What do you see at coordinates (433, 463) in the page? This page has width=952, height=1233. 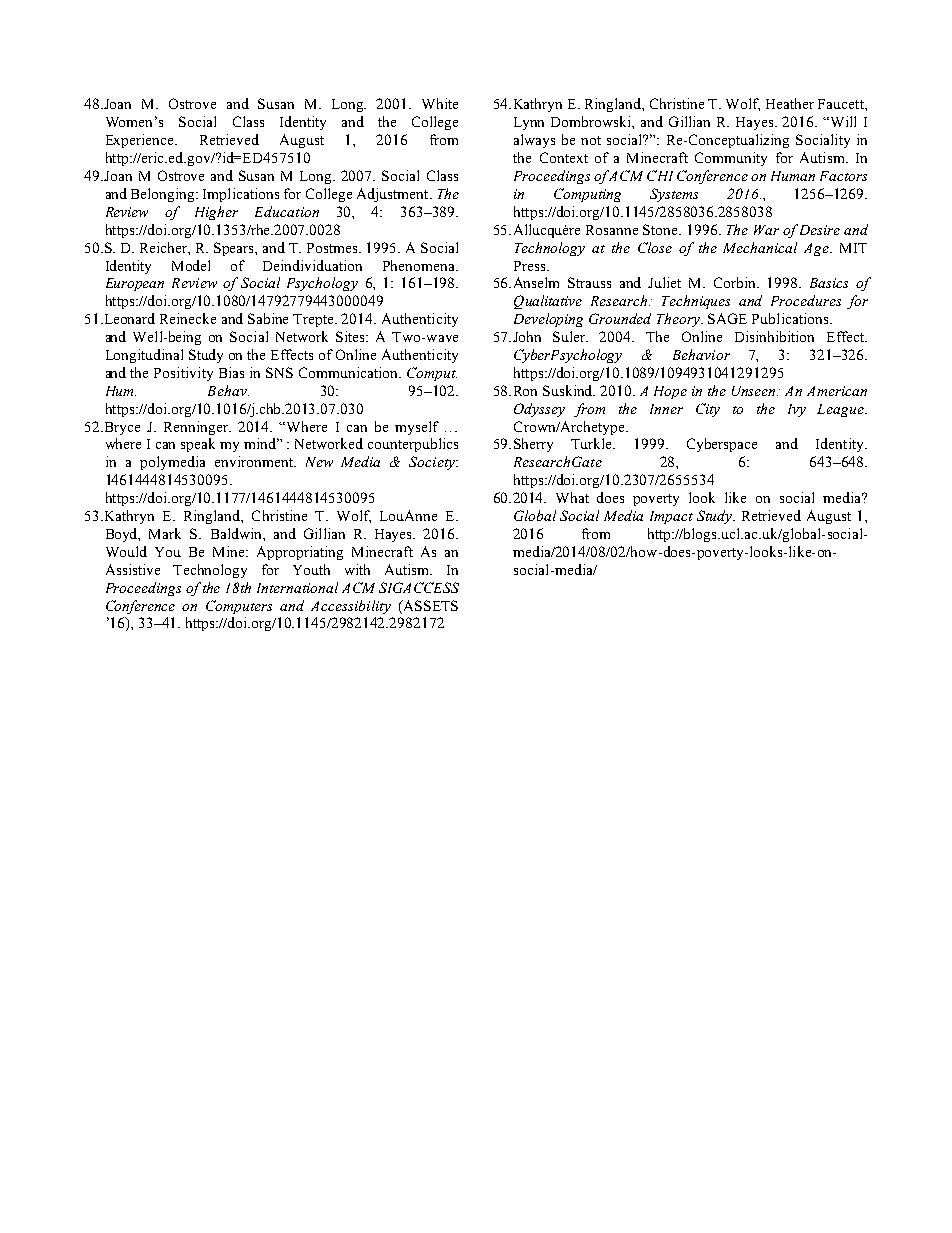 I see `Society` at bounding box center [433, 463].
